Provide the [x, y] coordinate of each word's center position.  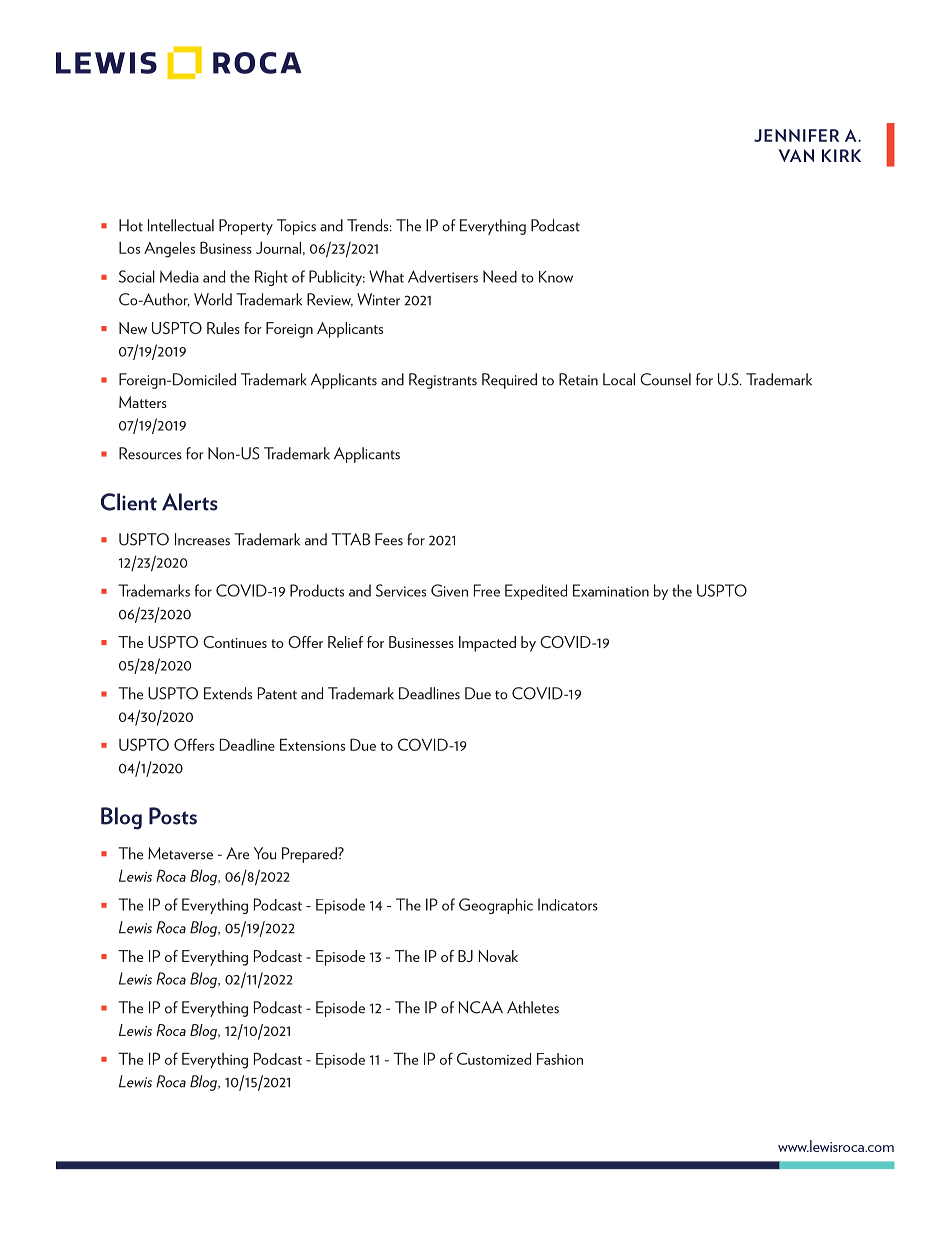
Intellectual [181, 225]
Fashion [560, 1059]
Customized [494, 1058]
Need [500, 276]
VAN [796, 155]
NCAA [481, 1007]
